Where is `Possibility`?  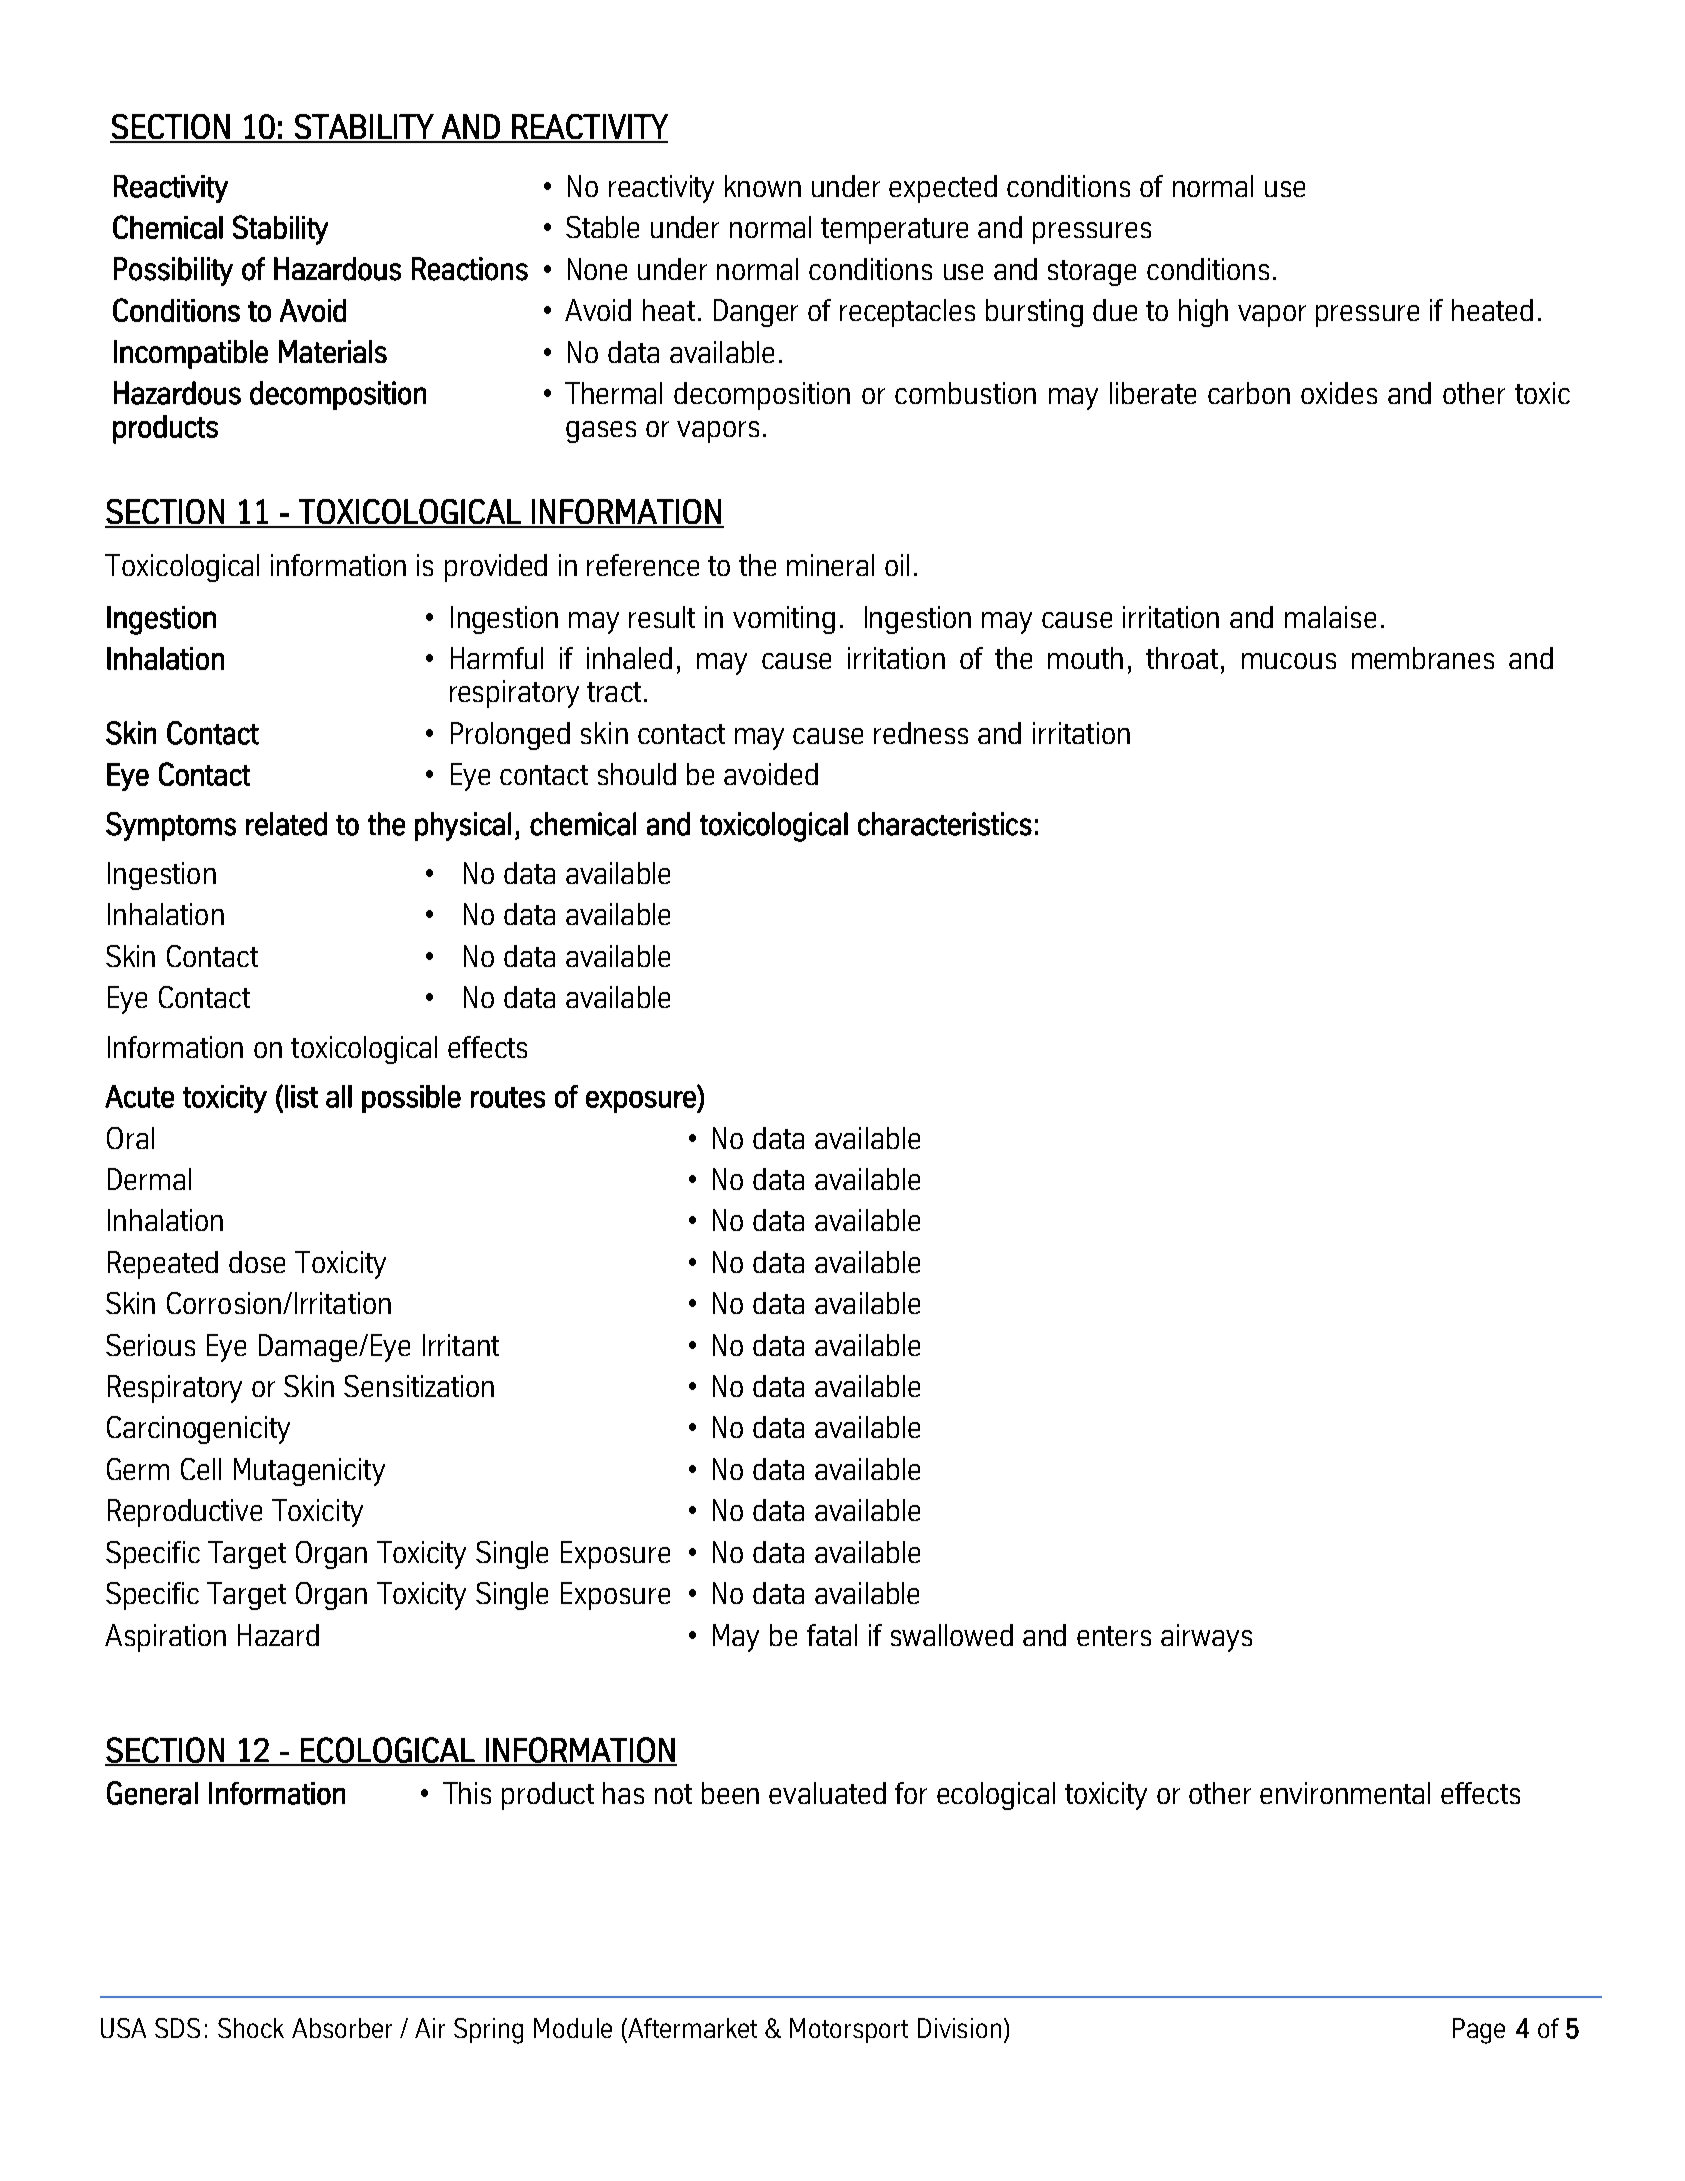
Possibility is located at coordinates (173, 271).
